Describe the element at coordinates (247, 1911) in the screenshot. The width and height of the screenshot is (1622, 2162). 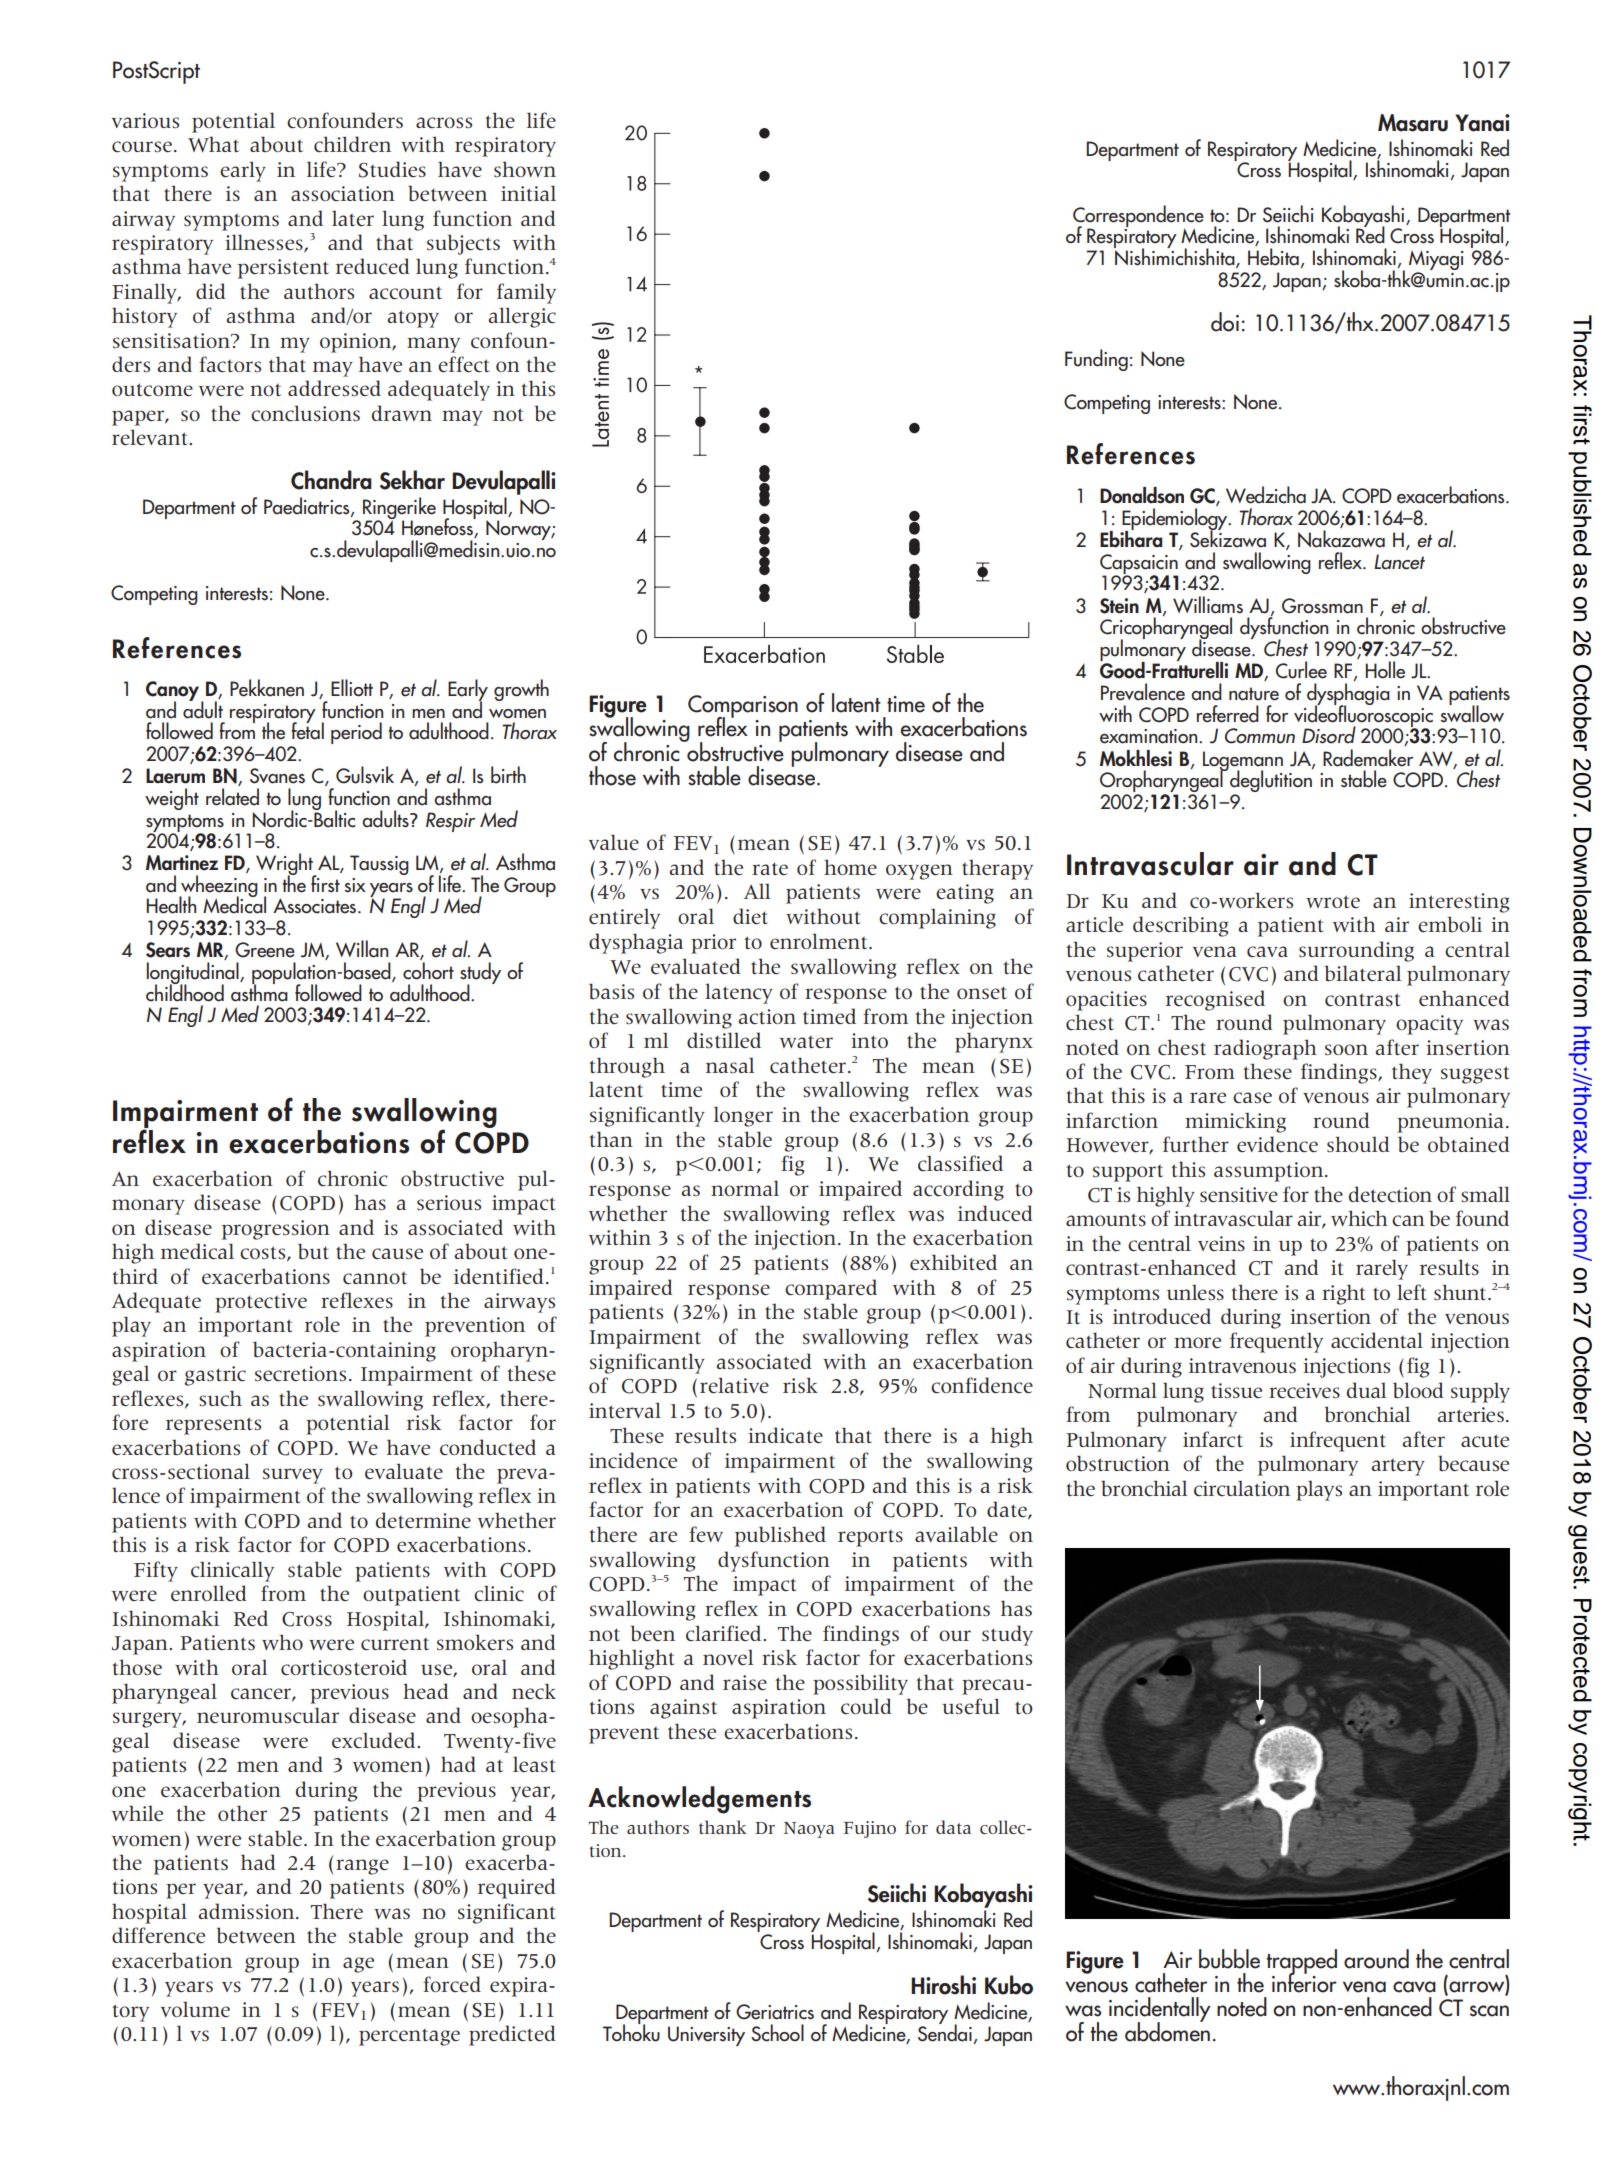
I see `admission` at that location.
